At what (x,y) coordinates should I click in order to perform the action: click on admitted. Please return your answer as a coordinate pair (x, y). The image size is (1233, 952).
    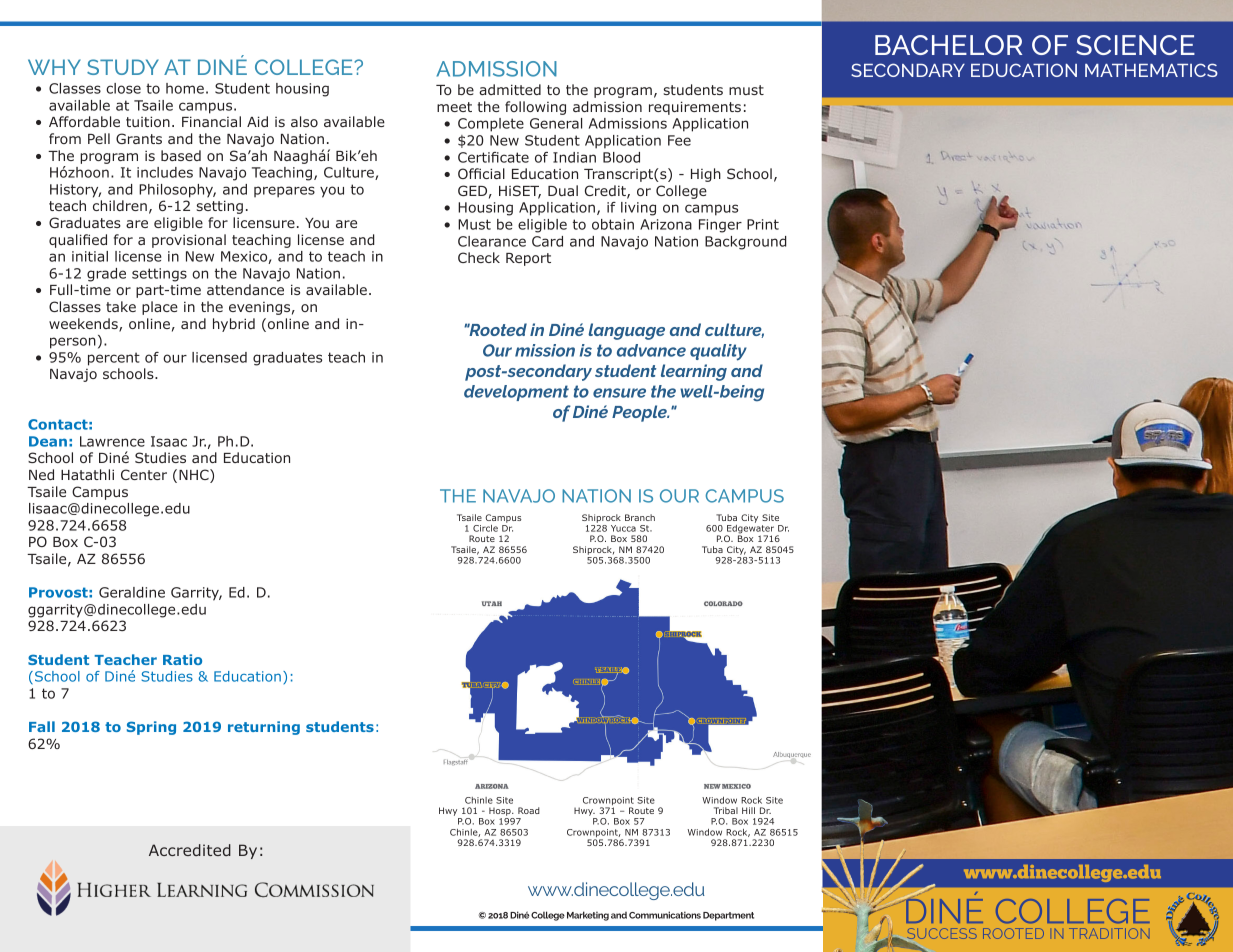
    Looking at the image, I should click on (510, 89).
